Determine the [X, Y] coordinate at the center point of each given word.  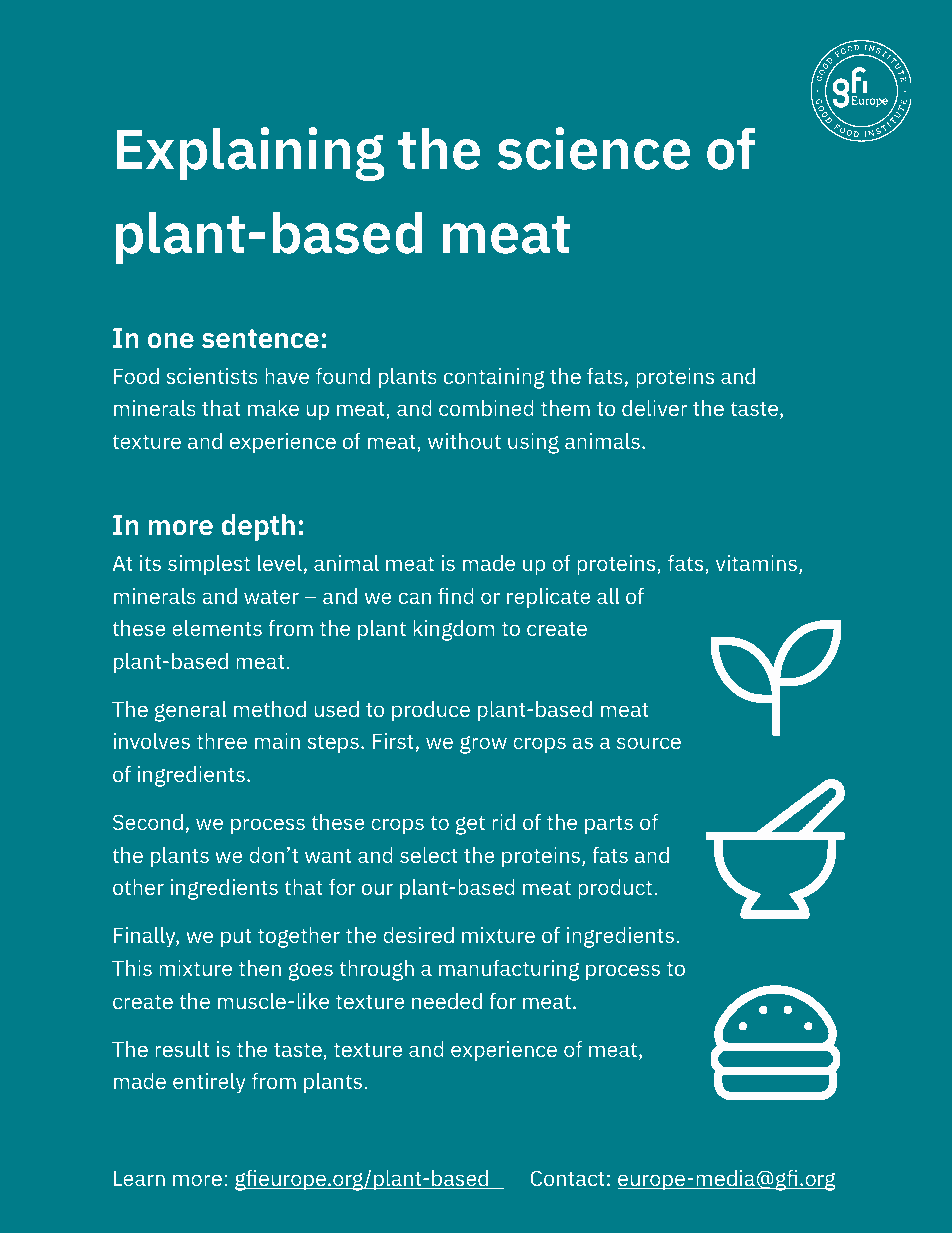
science [594, 148]
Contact [568, 1178]
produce [431, 711]
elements [217, 628]
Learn [139, 1178]
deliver [655, 408]
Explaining [250, 154]
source [649, 743]
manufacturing [509, 970]
